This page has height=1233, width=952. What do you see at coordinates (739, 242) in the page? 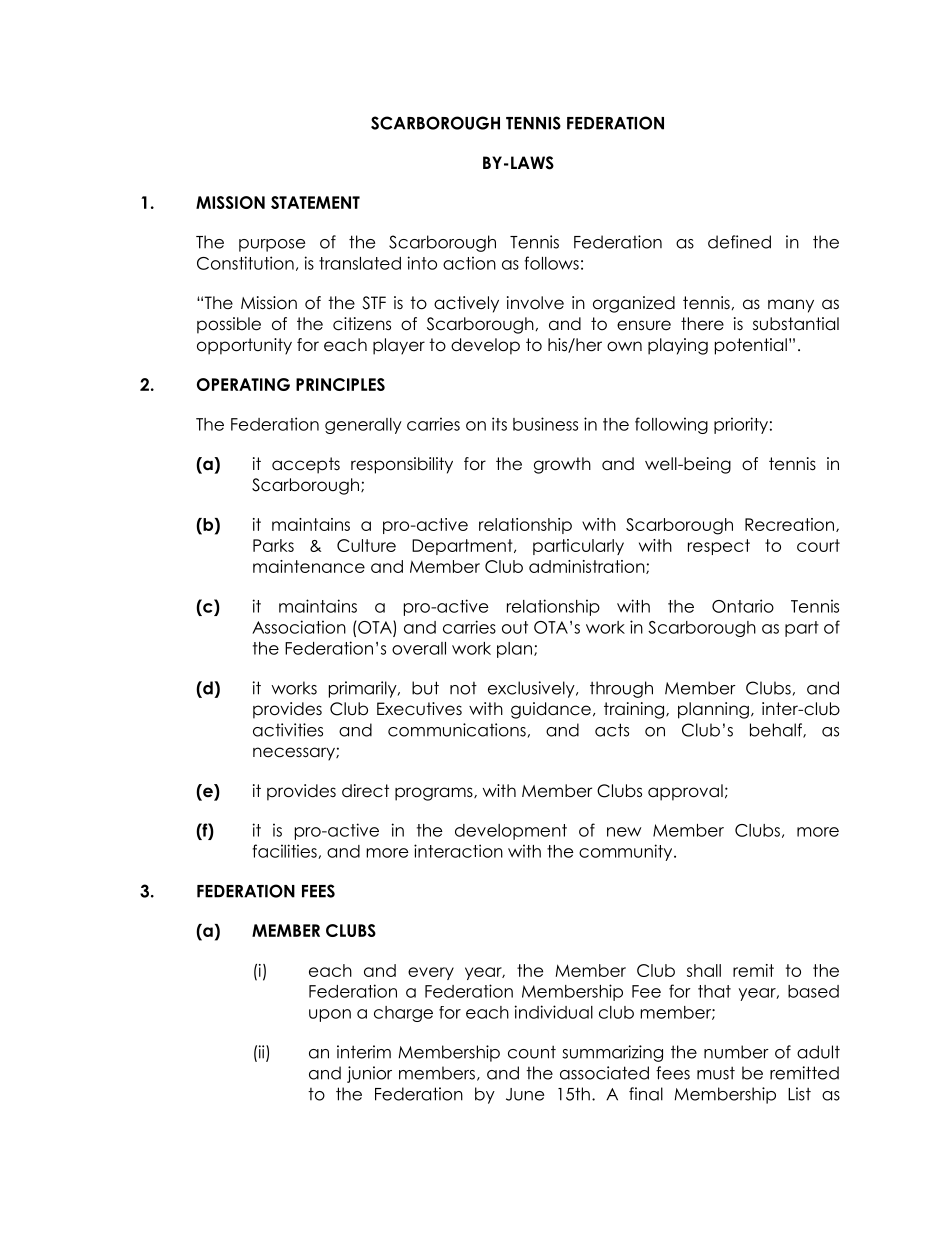
I see `defined` at bounding box center [739, 242].
